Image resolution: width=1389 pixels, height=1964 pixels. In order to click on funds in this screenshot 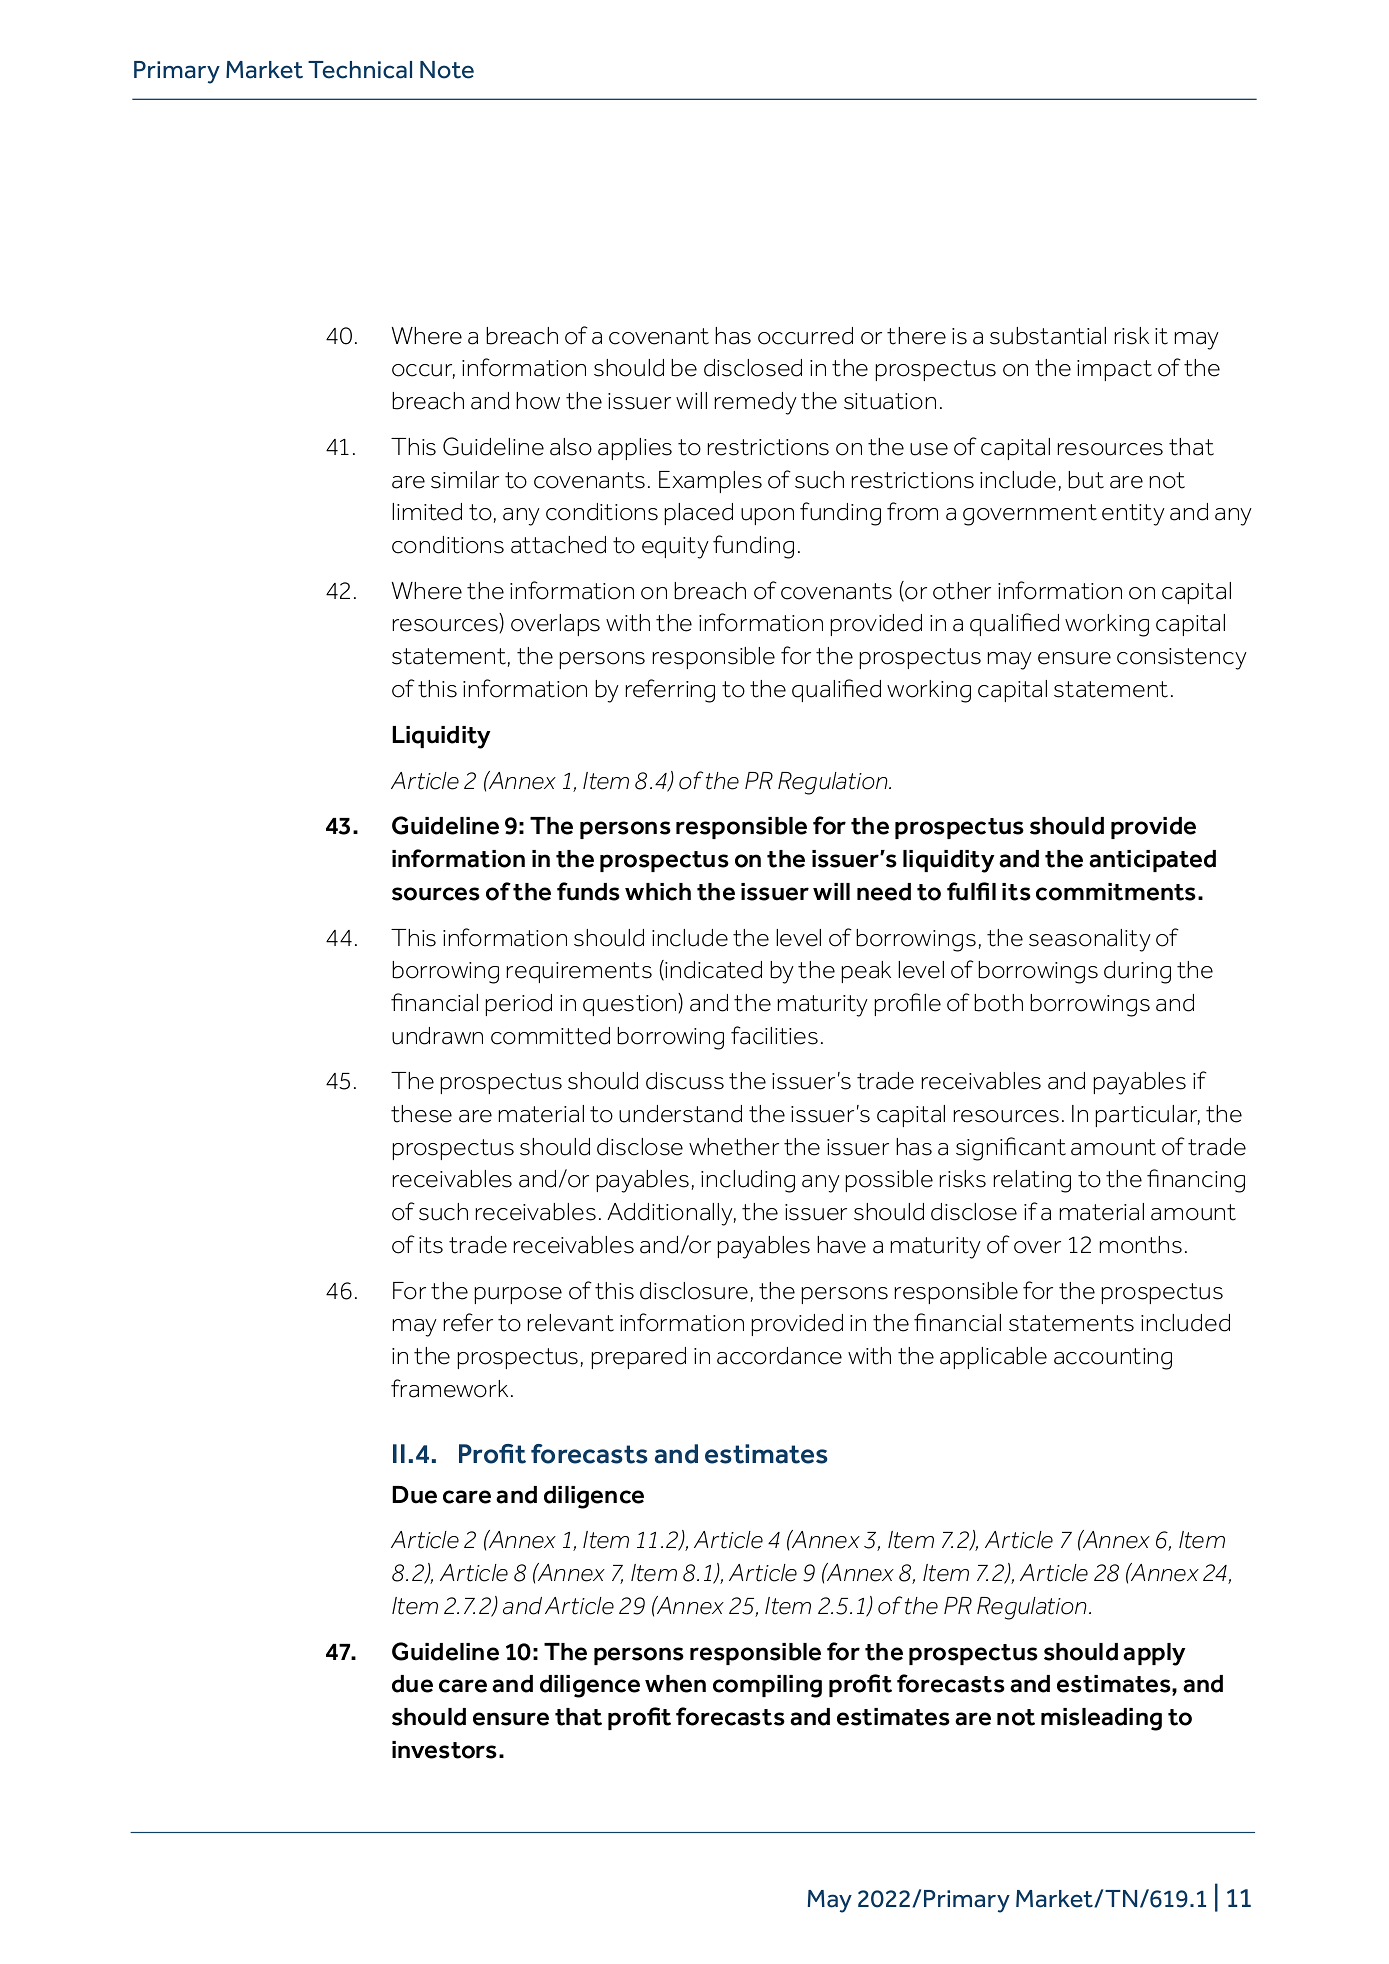, I will do `click(588, 891)`.
